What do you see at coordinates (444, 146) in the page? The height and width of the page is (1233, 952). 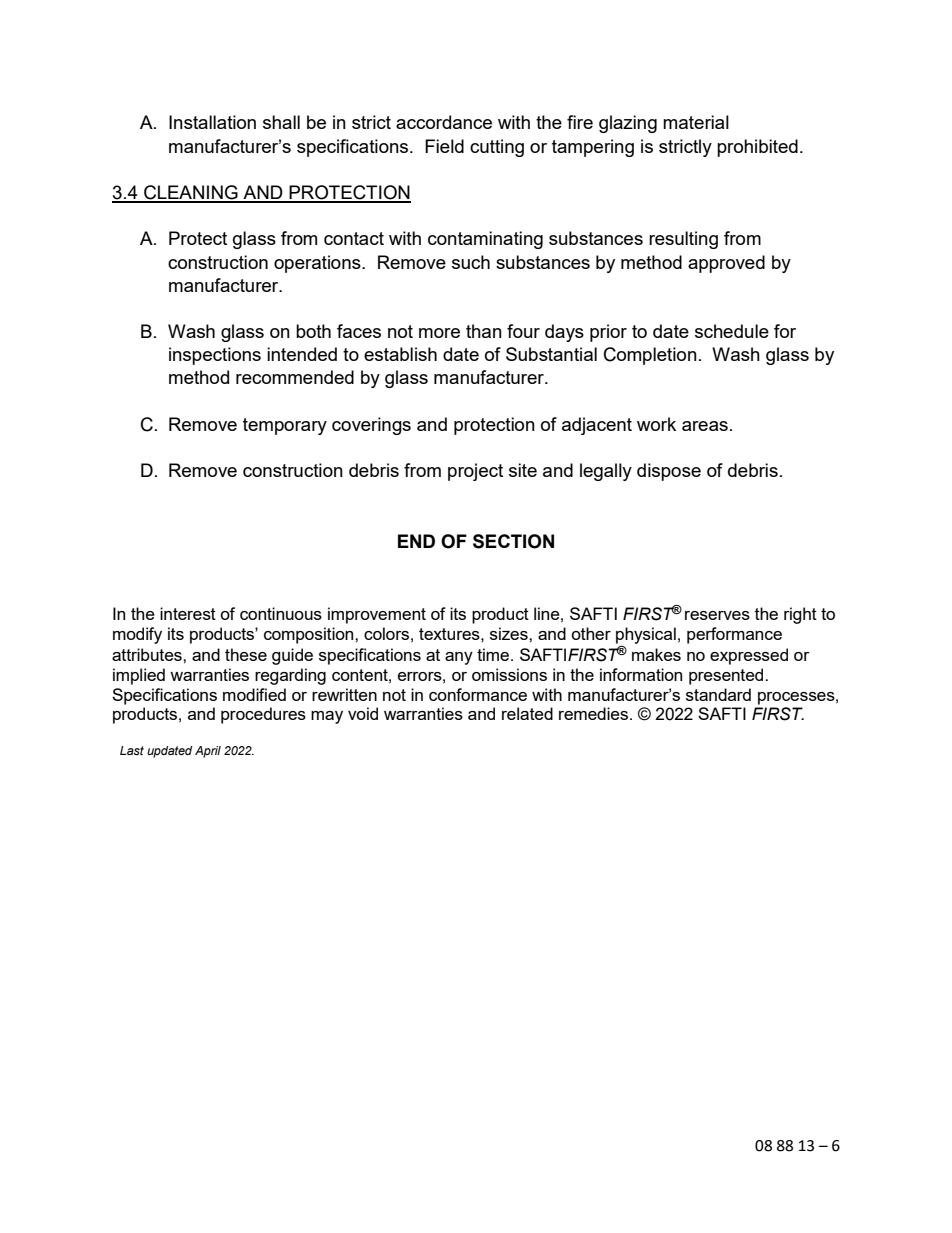 I see `Field` at bounding box center [444, 146].
